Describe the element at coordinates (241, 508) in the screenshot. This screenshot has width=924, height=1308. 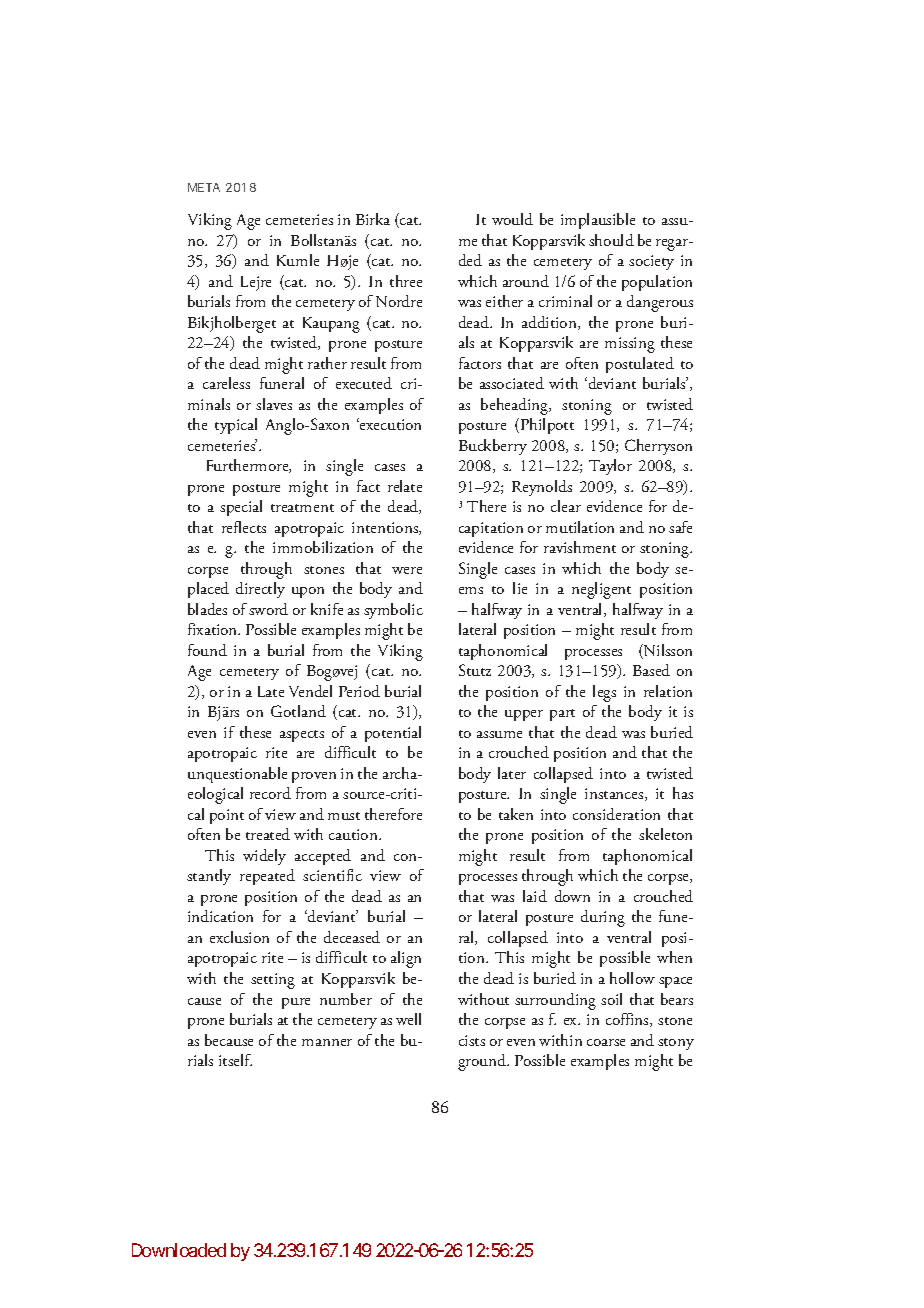
I see `special` at that location.
